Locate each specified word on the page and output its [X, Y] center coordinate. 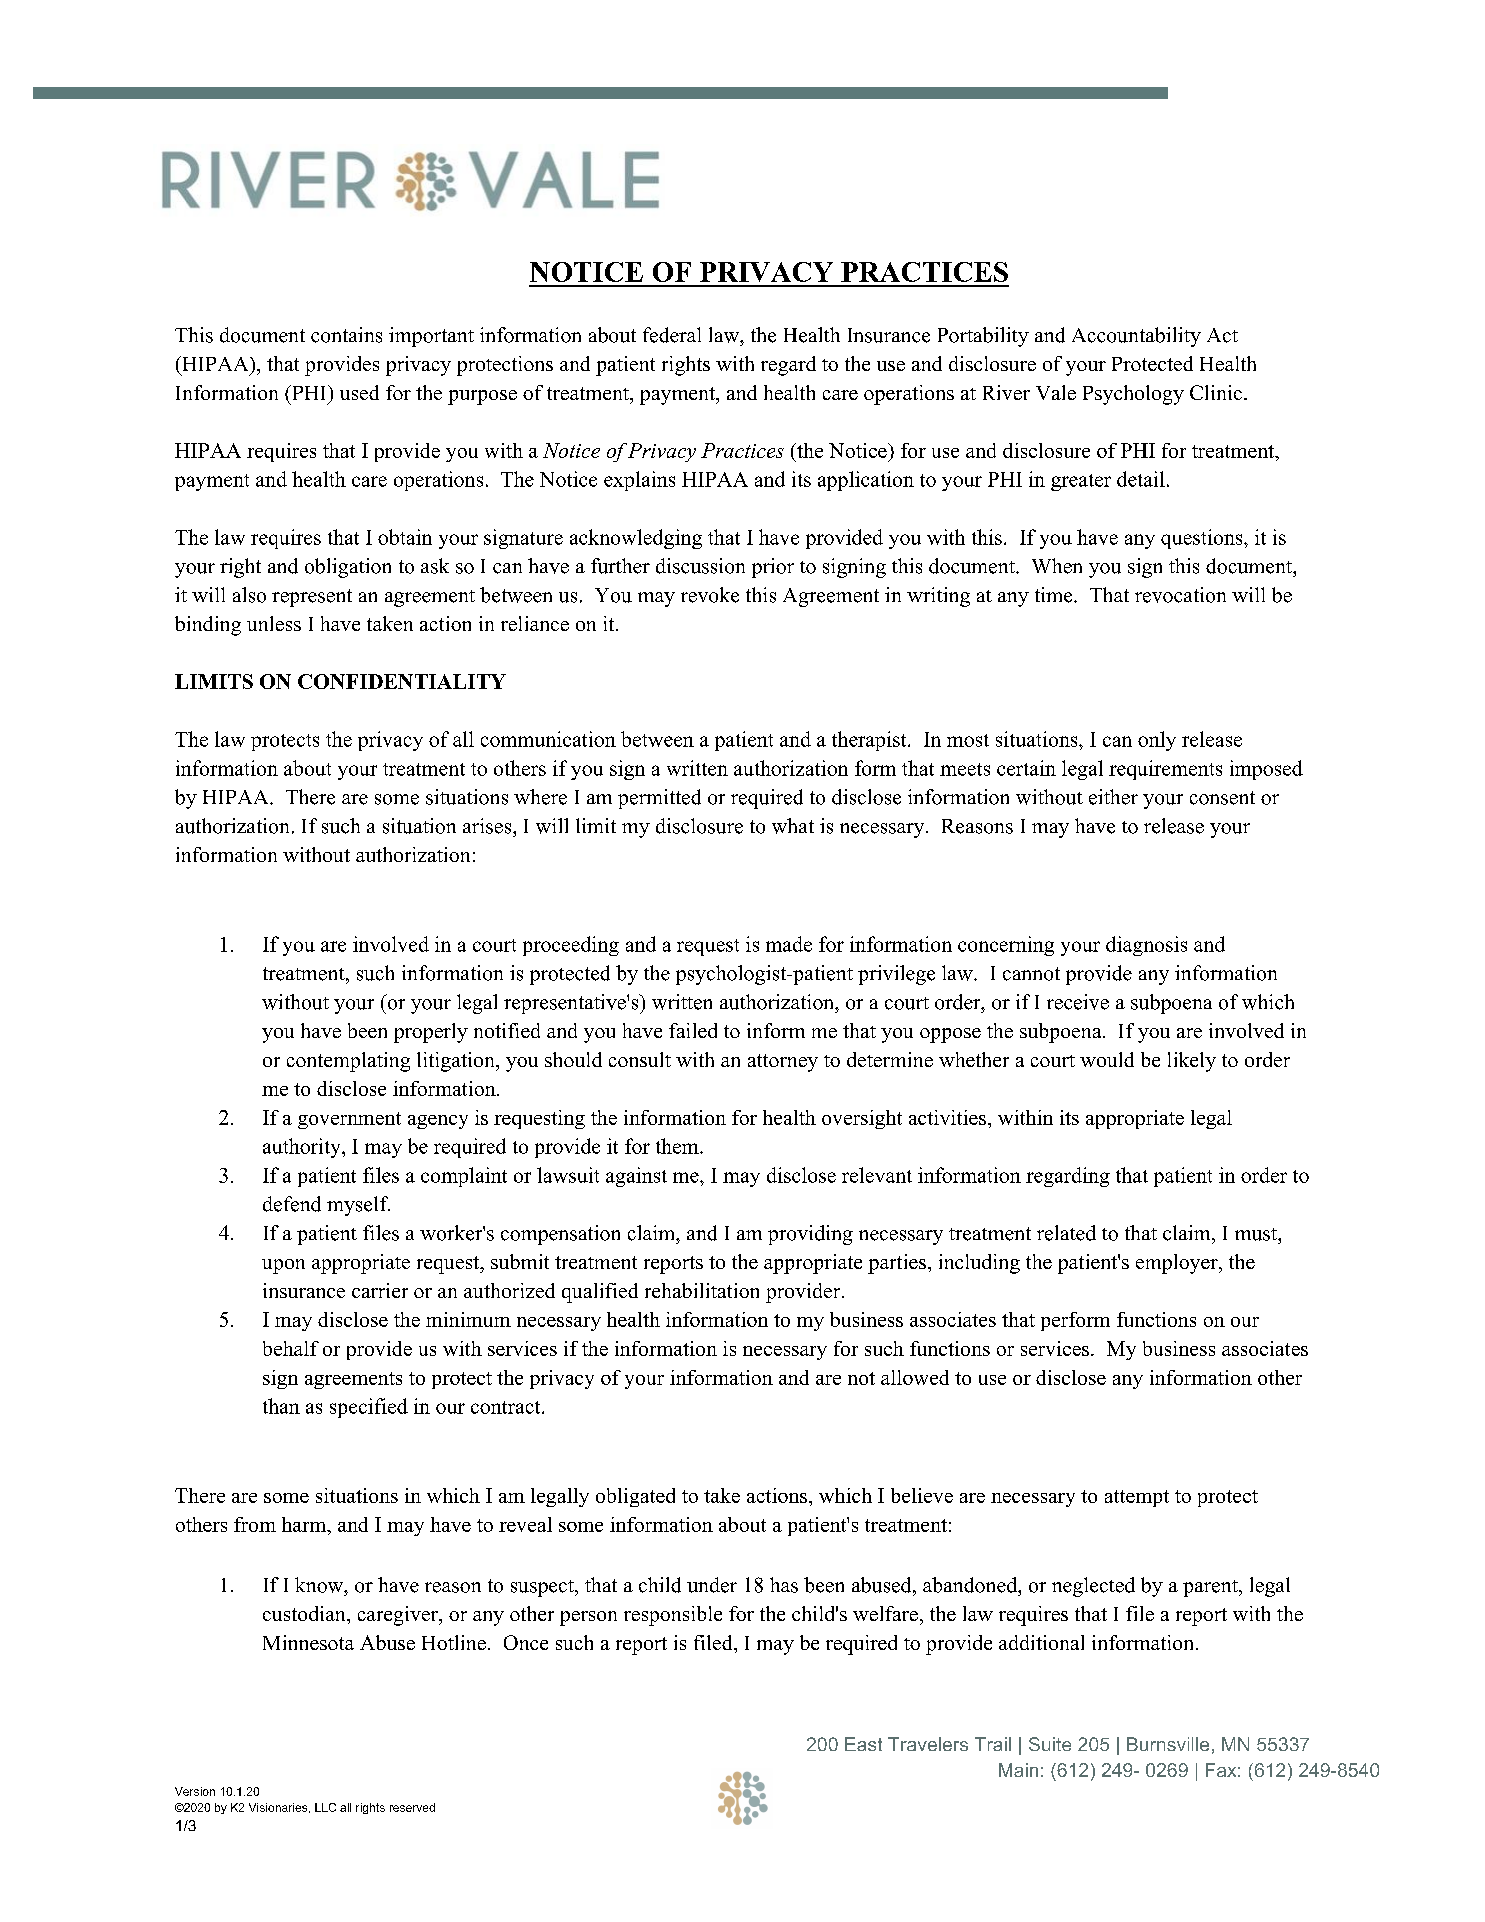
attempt [1137, 1498]
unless [274, 623]
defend [292, 1204]
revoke [710, 595]
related [1066, 1233]
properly [431, 1033]
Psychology [1133, 395]
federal [672, 335]
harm [305, 1524]
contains [346, 335]
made [789, 944]
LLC [325, 1807]
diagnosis [1146, 946]
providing [810, 1235]
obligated [635, 1497]
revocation [1180, 595]
